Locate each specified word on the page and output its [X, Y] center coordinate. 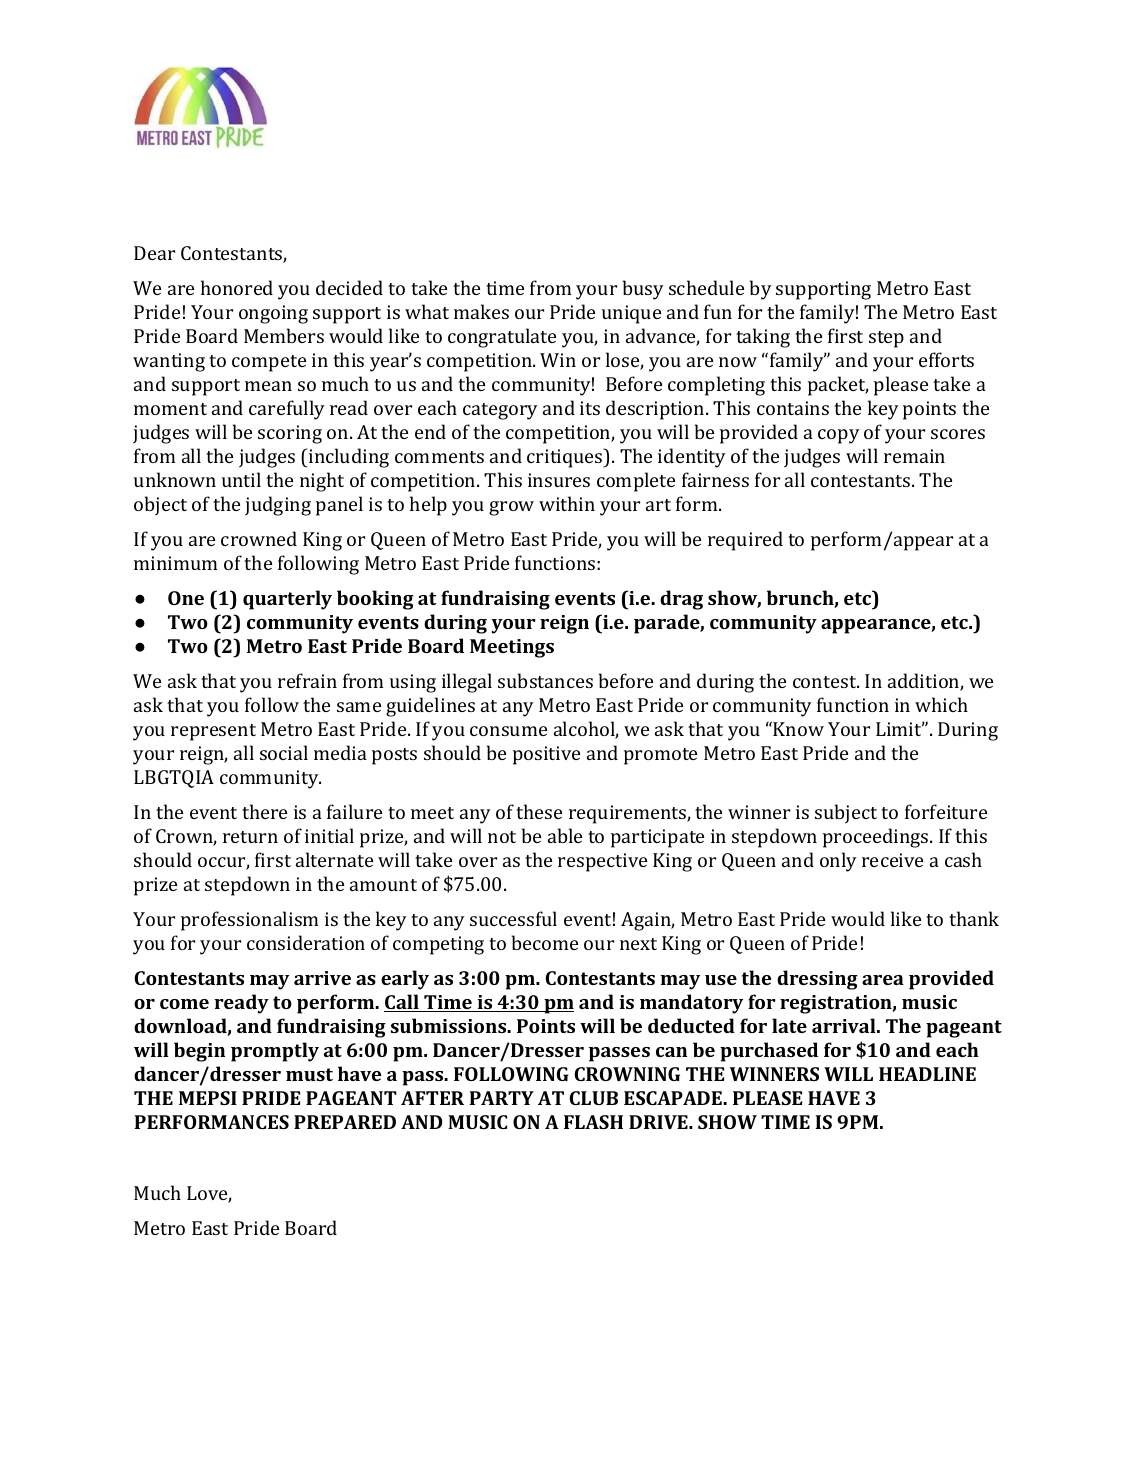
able [565, 835]
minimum [175, 563]
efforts [946, 359]
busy [643, 290]
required [745, 541]
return [250, 837]
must [309, 1074]
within [567, 503]
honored [237, 287]
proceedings [877, 838]
